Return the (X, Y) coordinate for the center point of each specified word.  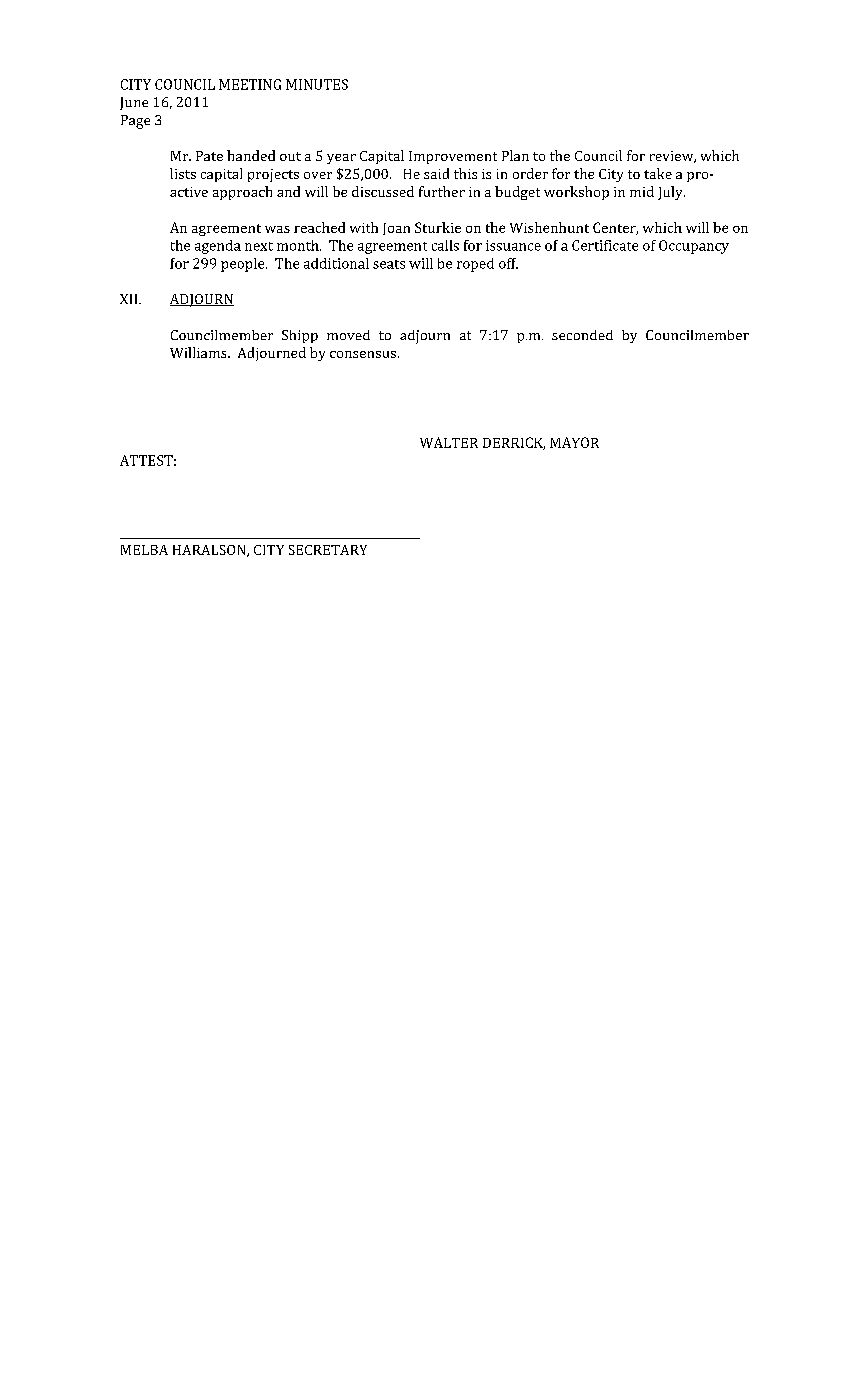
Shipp (300, 336)
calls (445, 245)
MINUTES (317, 84)
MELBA (144, 550)
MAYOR (574, 442)
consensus (363, 354)
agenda (218, 247)
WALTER (449, 442)
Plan (515, 155)
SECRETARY (328, 550)
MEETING (250, 84)
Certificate (605, 245)
